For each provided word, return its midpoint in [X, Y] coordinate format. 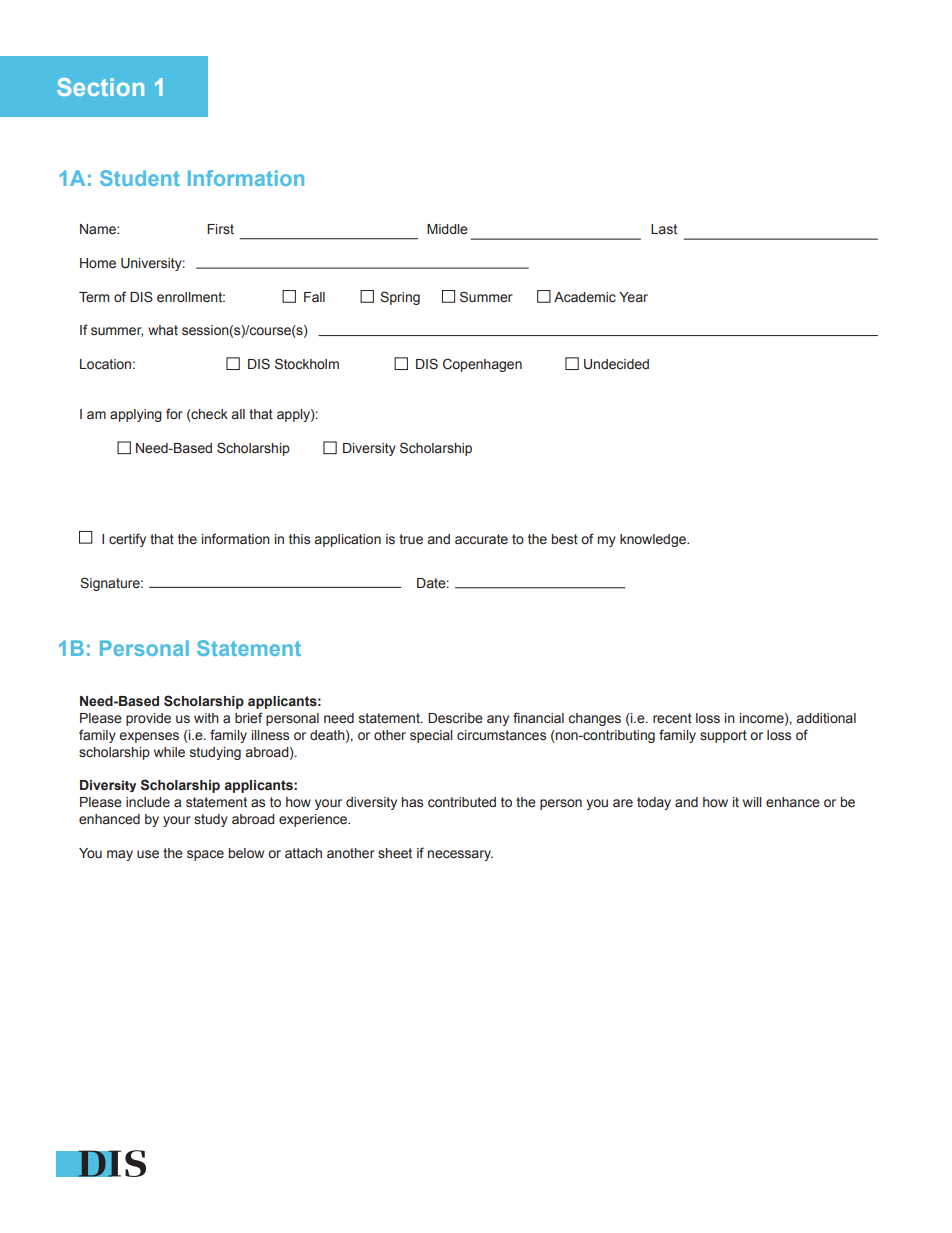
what [163, 330]
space [205, 855]
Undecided [616, 364]
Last [664, 229]
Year [633, 297]
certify [127, 540]
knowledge [654, 540]
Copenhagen [482, 365]
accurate [481, 539]
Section [100, 87]
